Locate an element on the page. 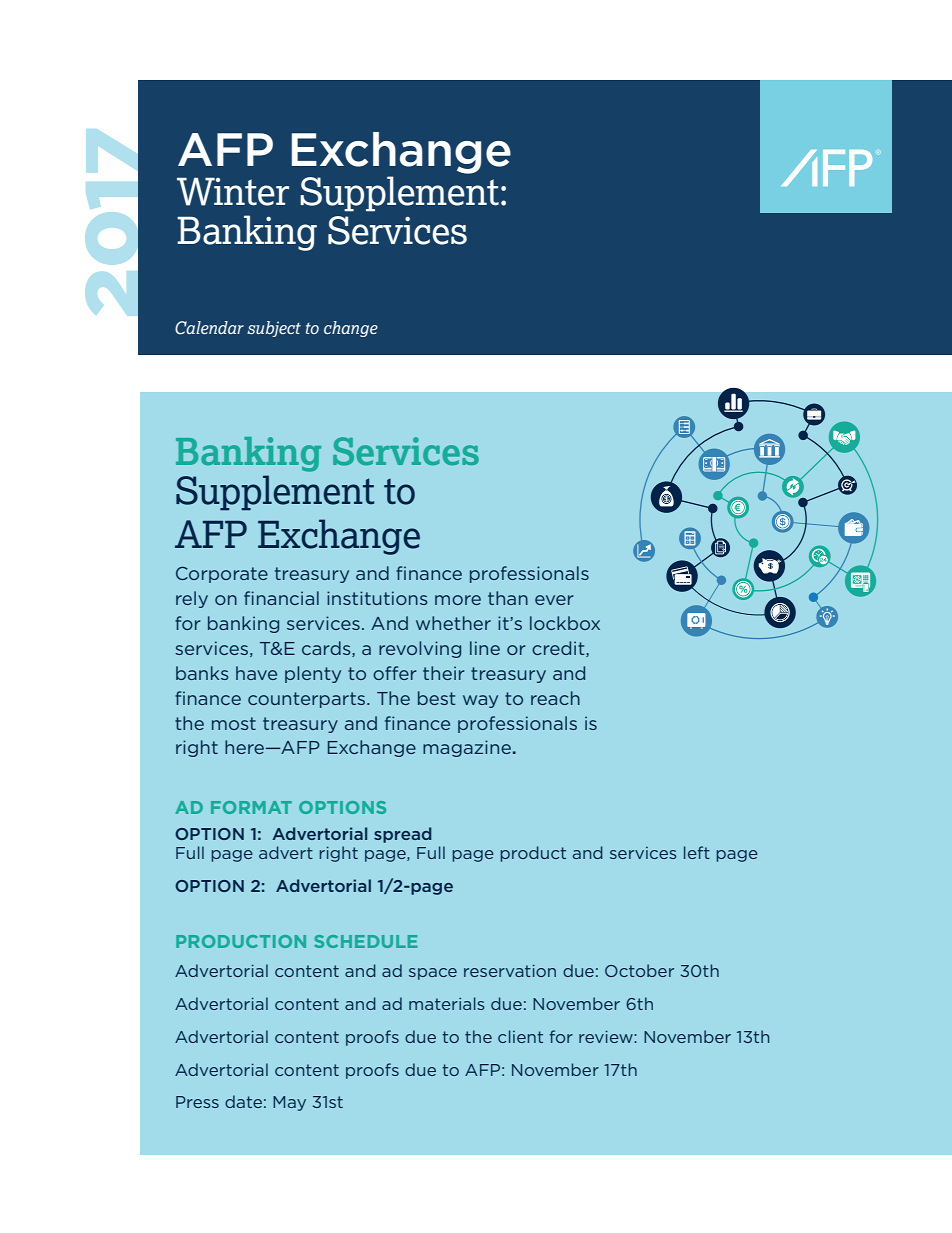 Image resolution: width=952 pixels, height=1233 pixels. subject is located at coordinates (274, 329).
